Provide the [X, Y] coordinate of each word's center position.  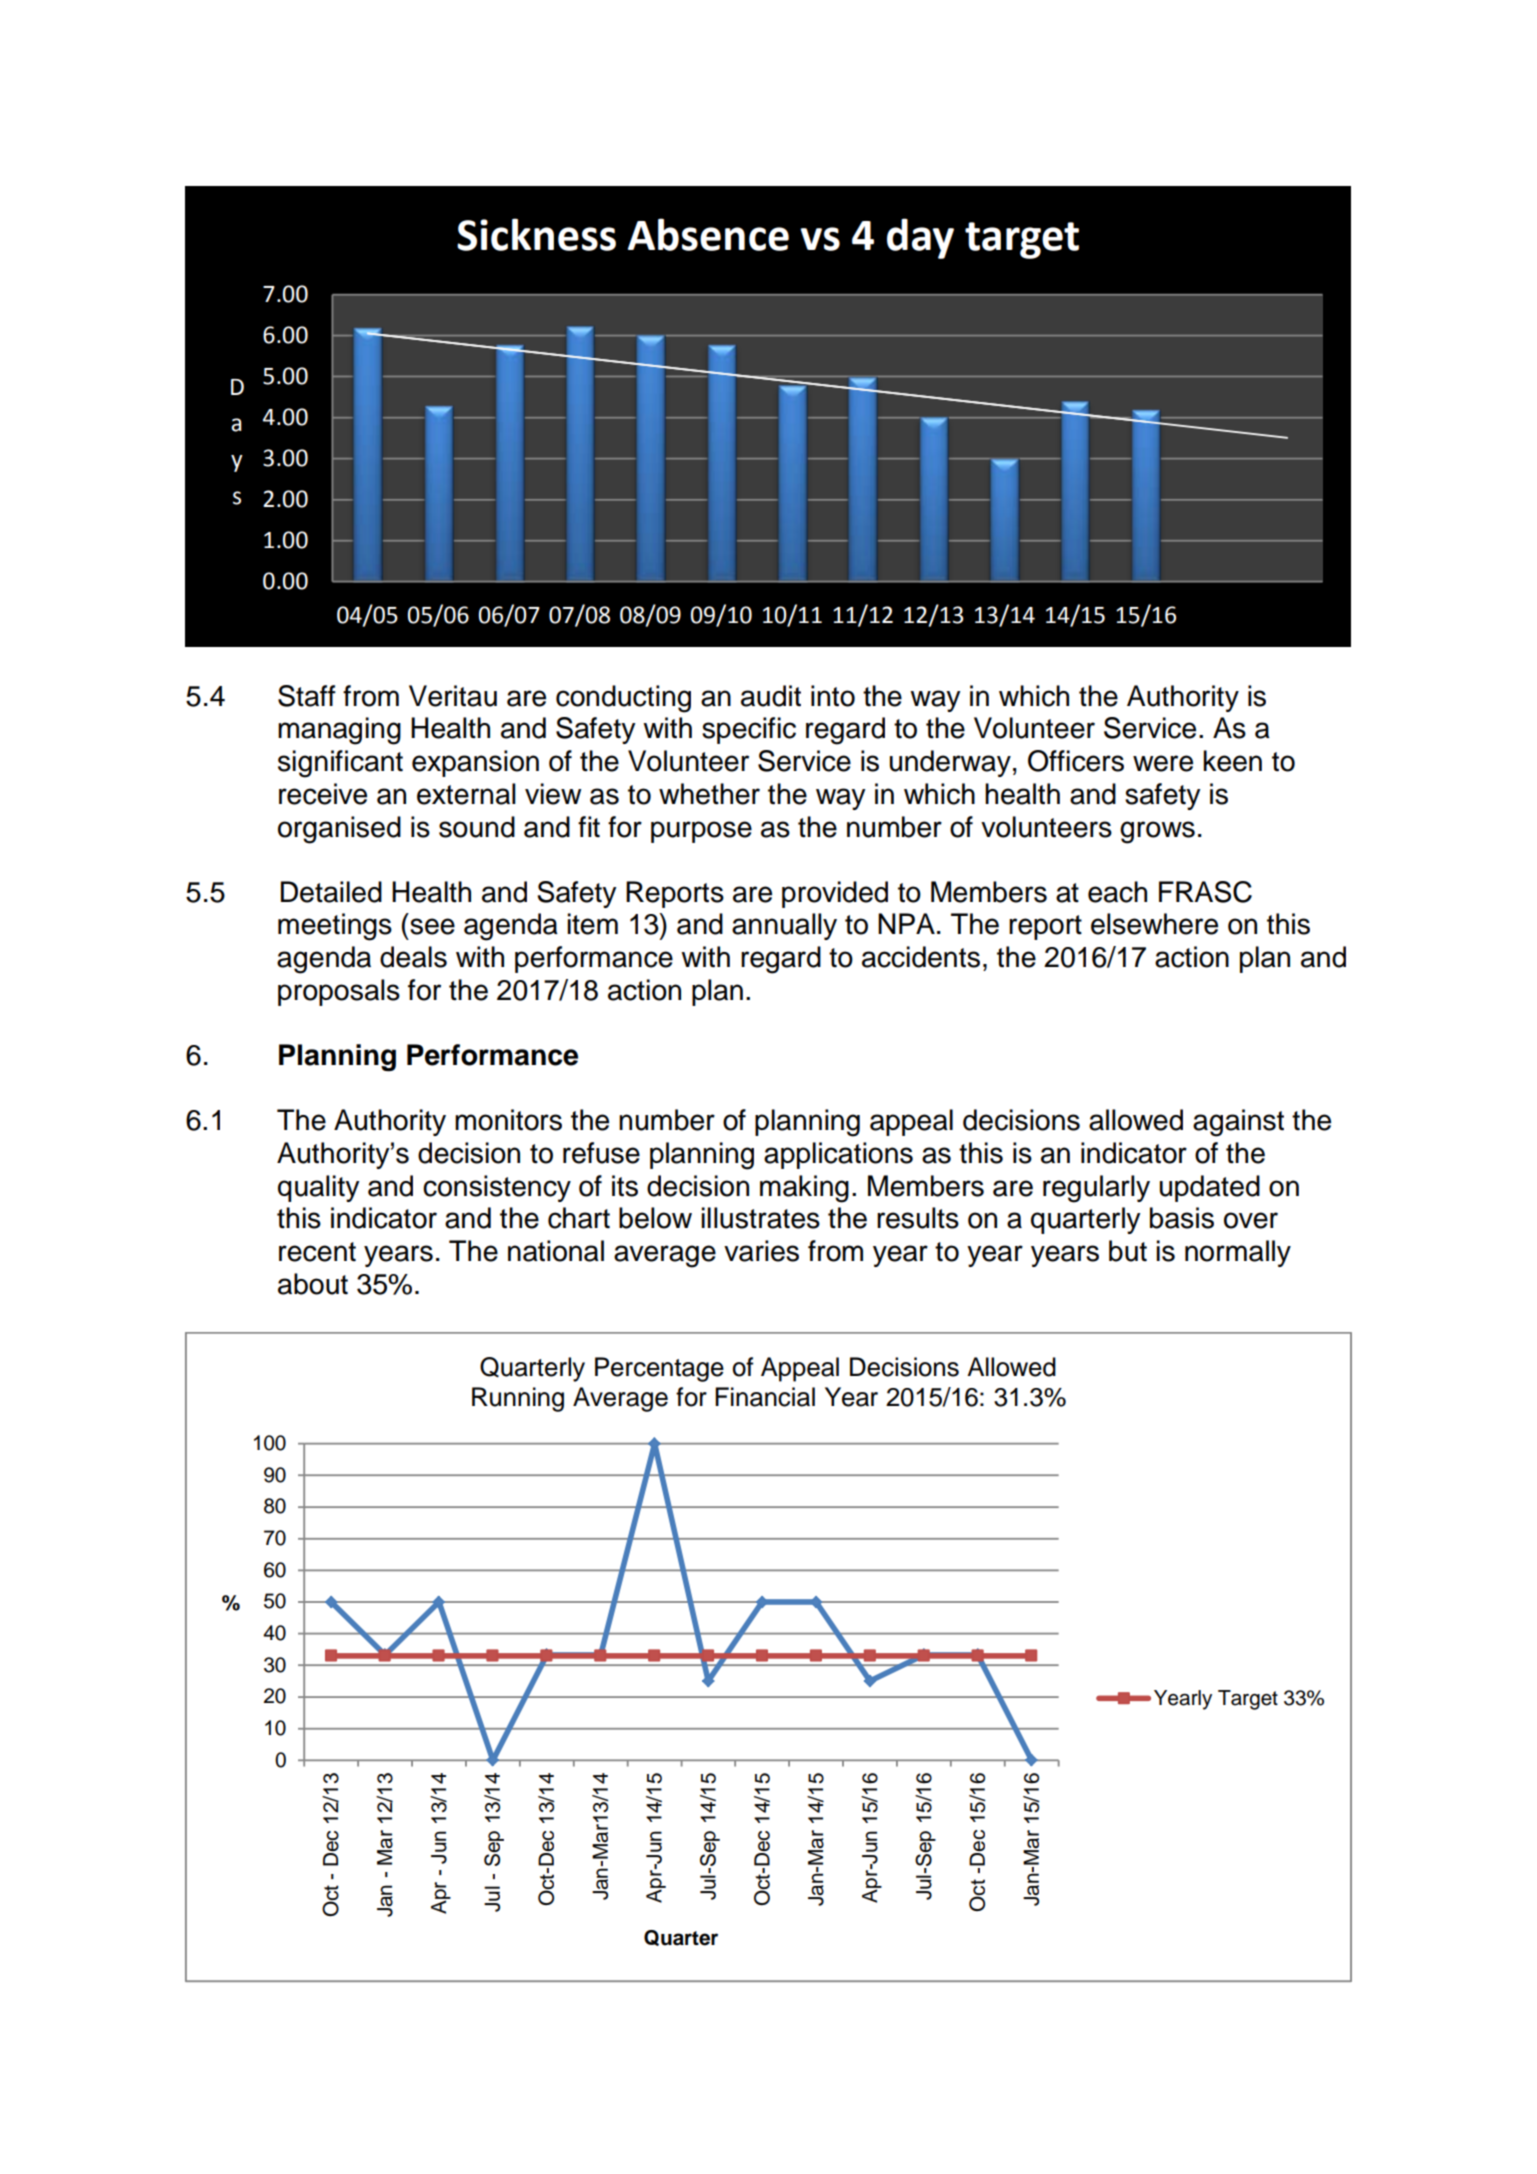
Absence [708, 234]
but [1128, 1251]
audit [771, 696]
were [1163, 763]
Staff [307, 696]
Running [518, 1399]
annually [784, 926]
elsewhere [1154, 924]
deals [413, 957]
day [920, 238]
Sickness [536, 234]
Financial [765, 1397]
